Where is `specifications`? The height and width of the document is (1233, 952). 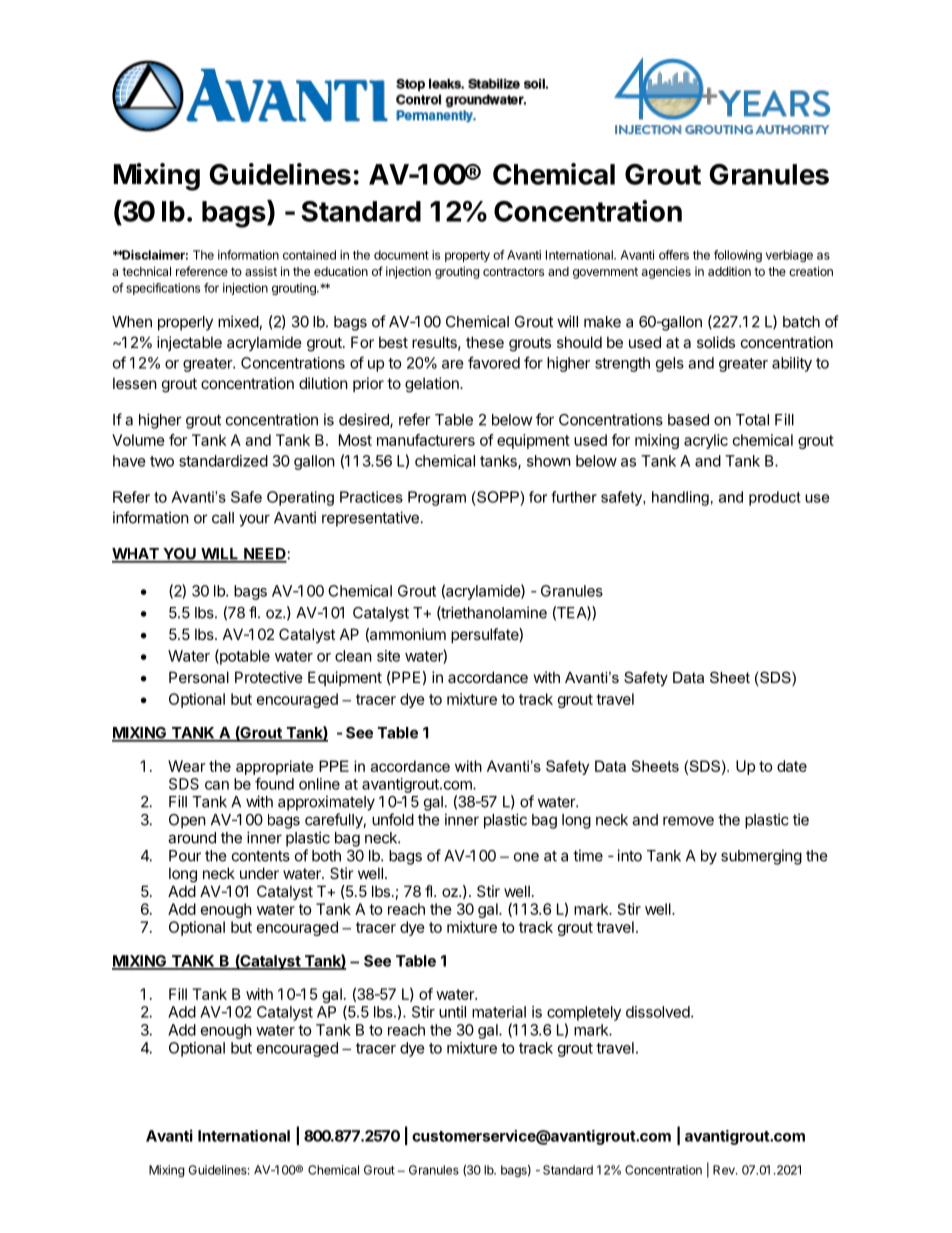
specifications is located at coordinates (163, 289).
